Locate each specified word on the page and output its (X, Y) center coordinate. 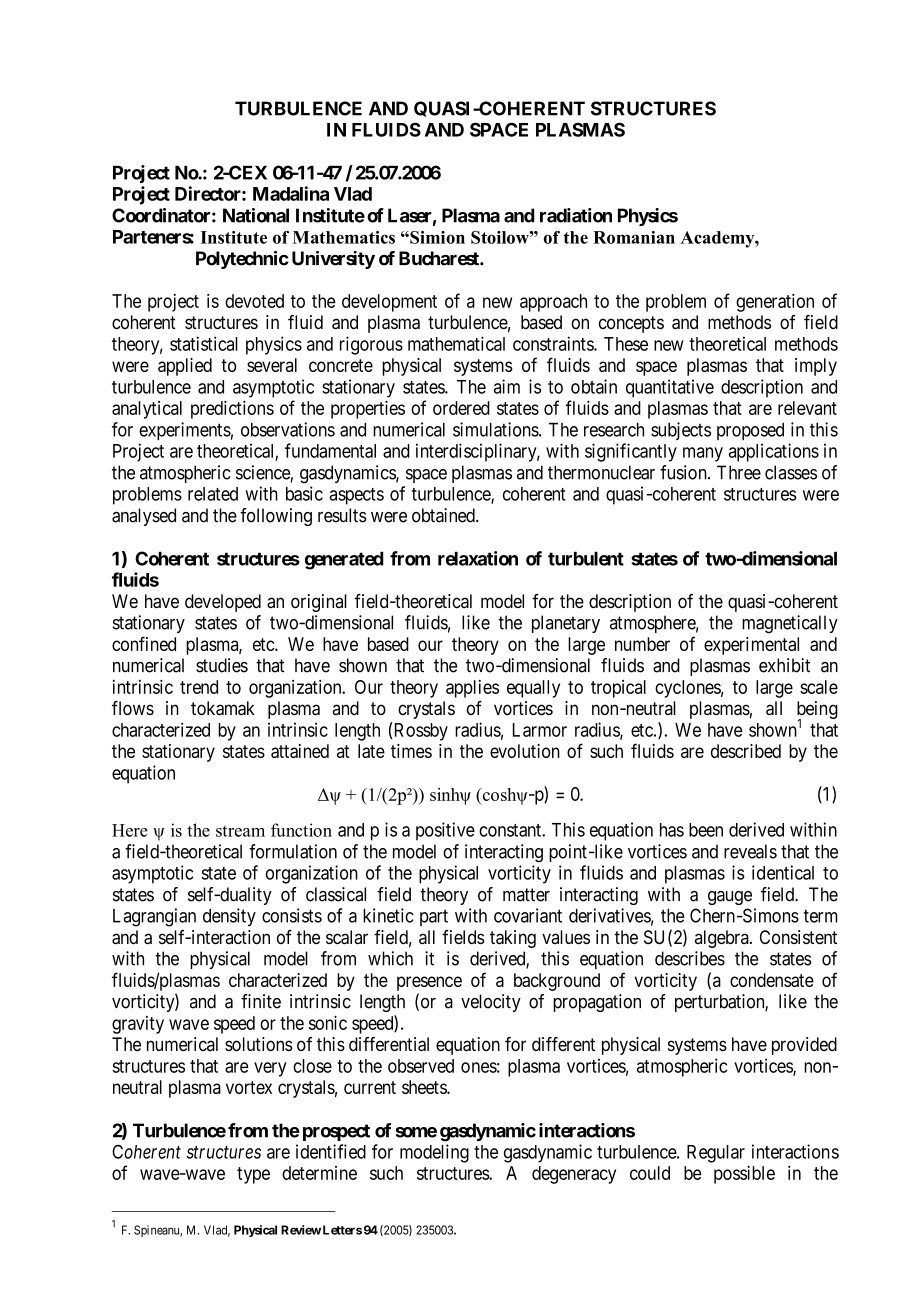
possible (744, 1175)
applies (472, 689)
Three (739, 472)
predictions (232, 410)
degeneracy (574, 1175)
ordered (461, 408)
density (229, 917)
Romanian (634, 237)
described (746, 751)
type (253, 1175)
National (256, 215)
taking (513, 939)
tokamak (223, 708)
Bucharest (440, 258)
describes (690, 958)
